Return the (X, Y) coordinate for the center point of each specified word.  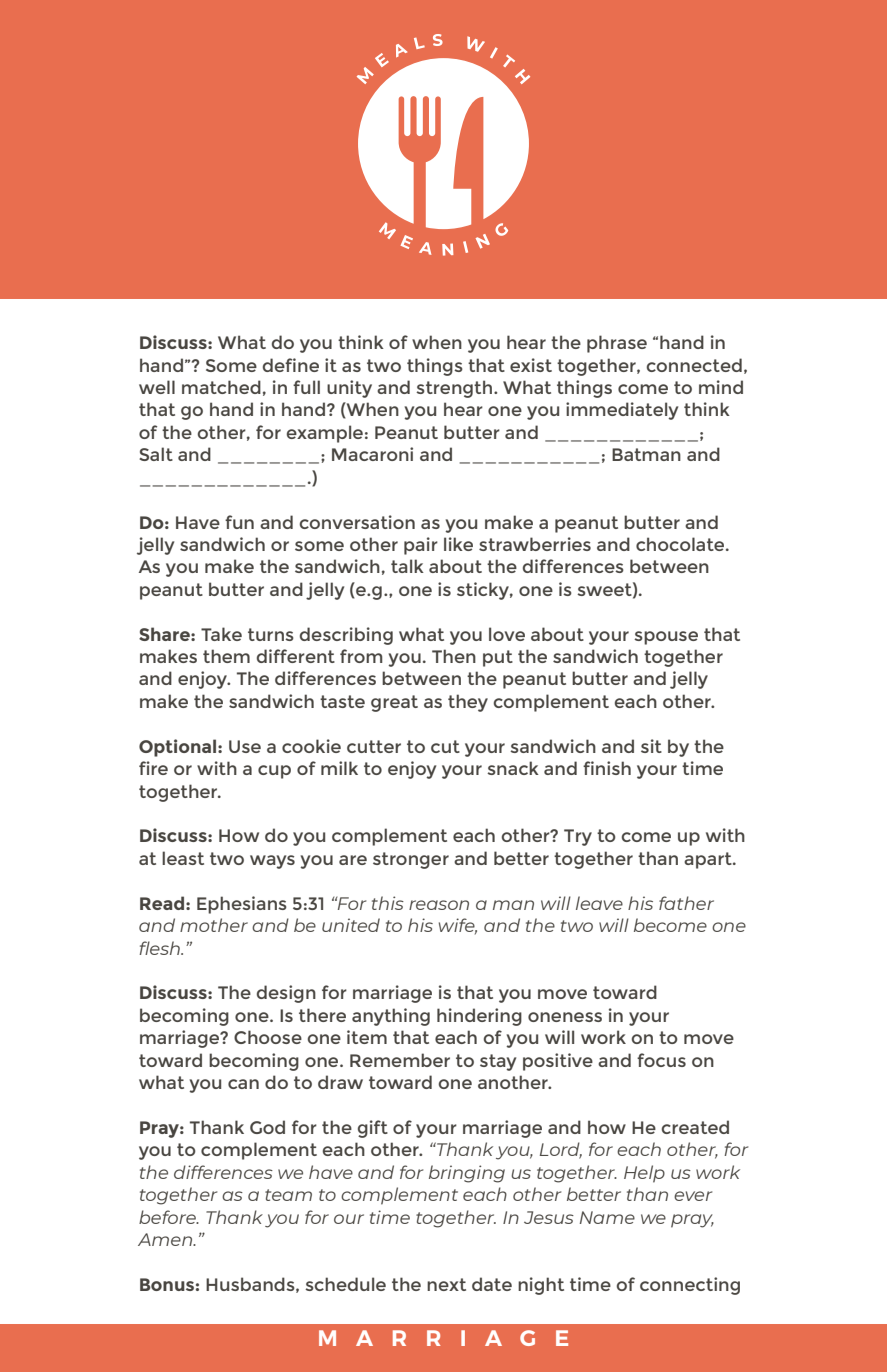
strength (455, 389)
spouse (666, 638)
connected (694, 365)
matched (221, 387)
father (686, 903)
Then (454, 656)
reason (439, 905)
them (226, 656)
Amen (166, 1239)
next (446, 1284)
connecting (690, 1286)
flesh (160, 948)
